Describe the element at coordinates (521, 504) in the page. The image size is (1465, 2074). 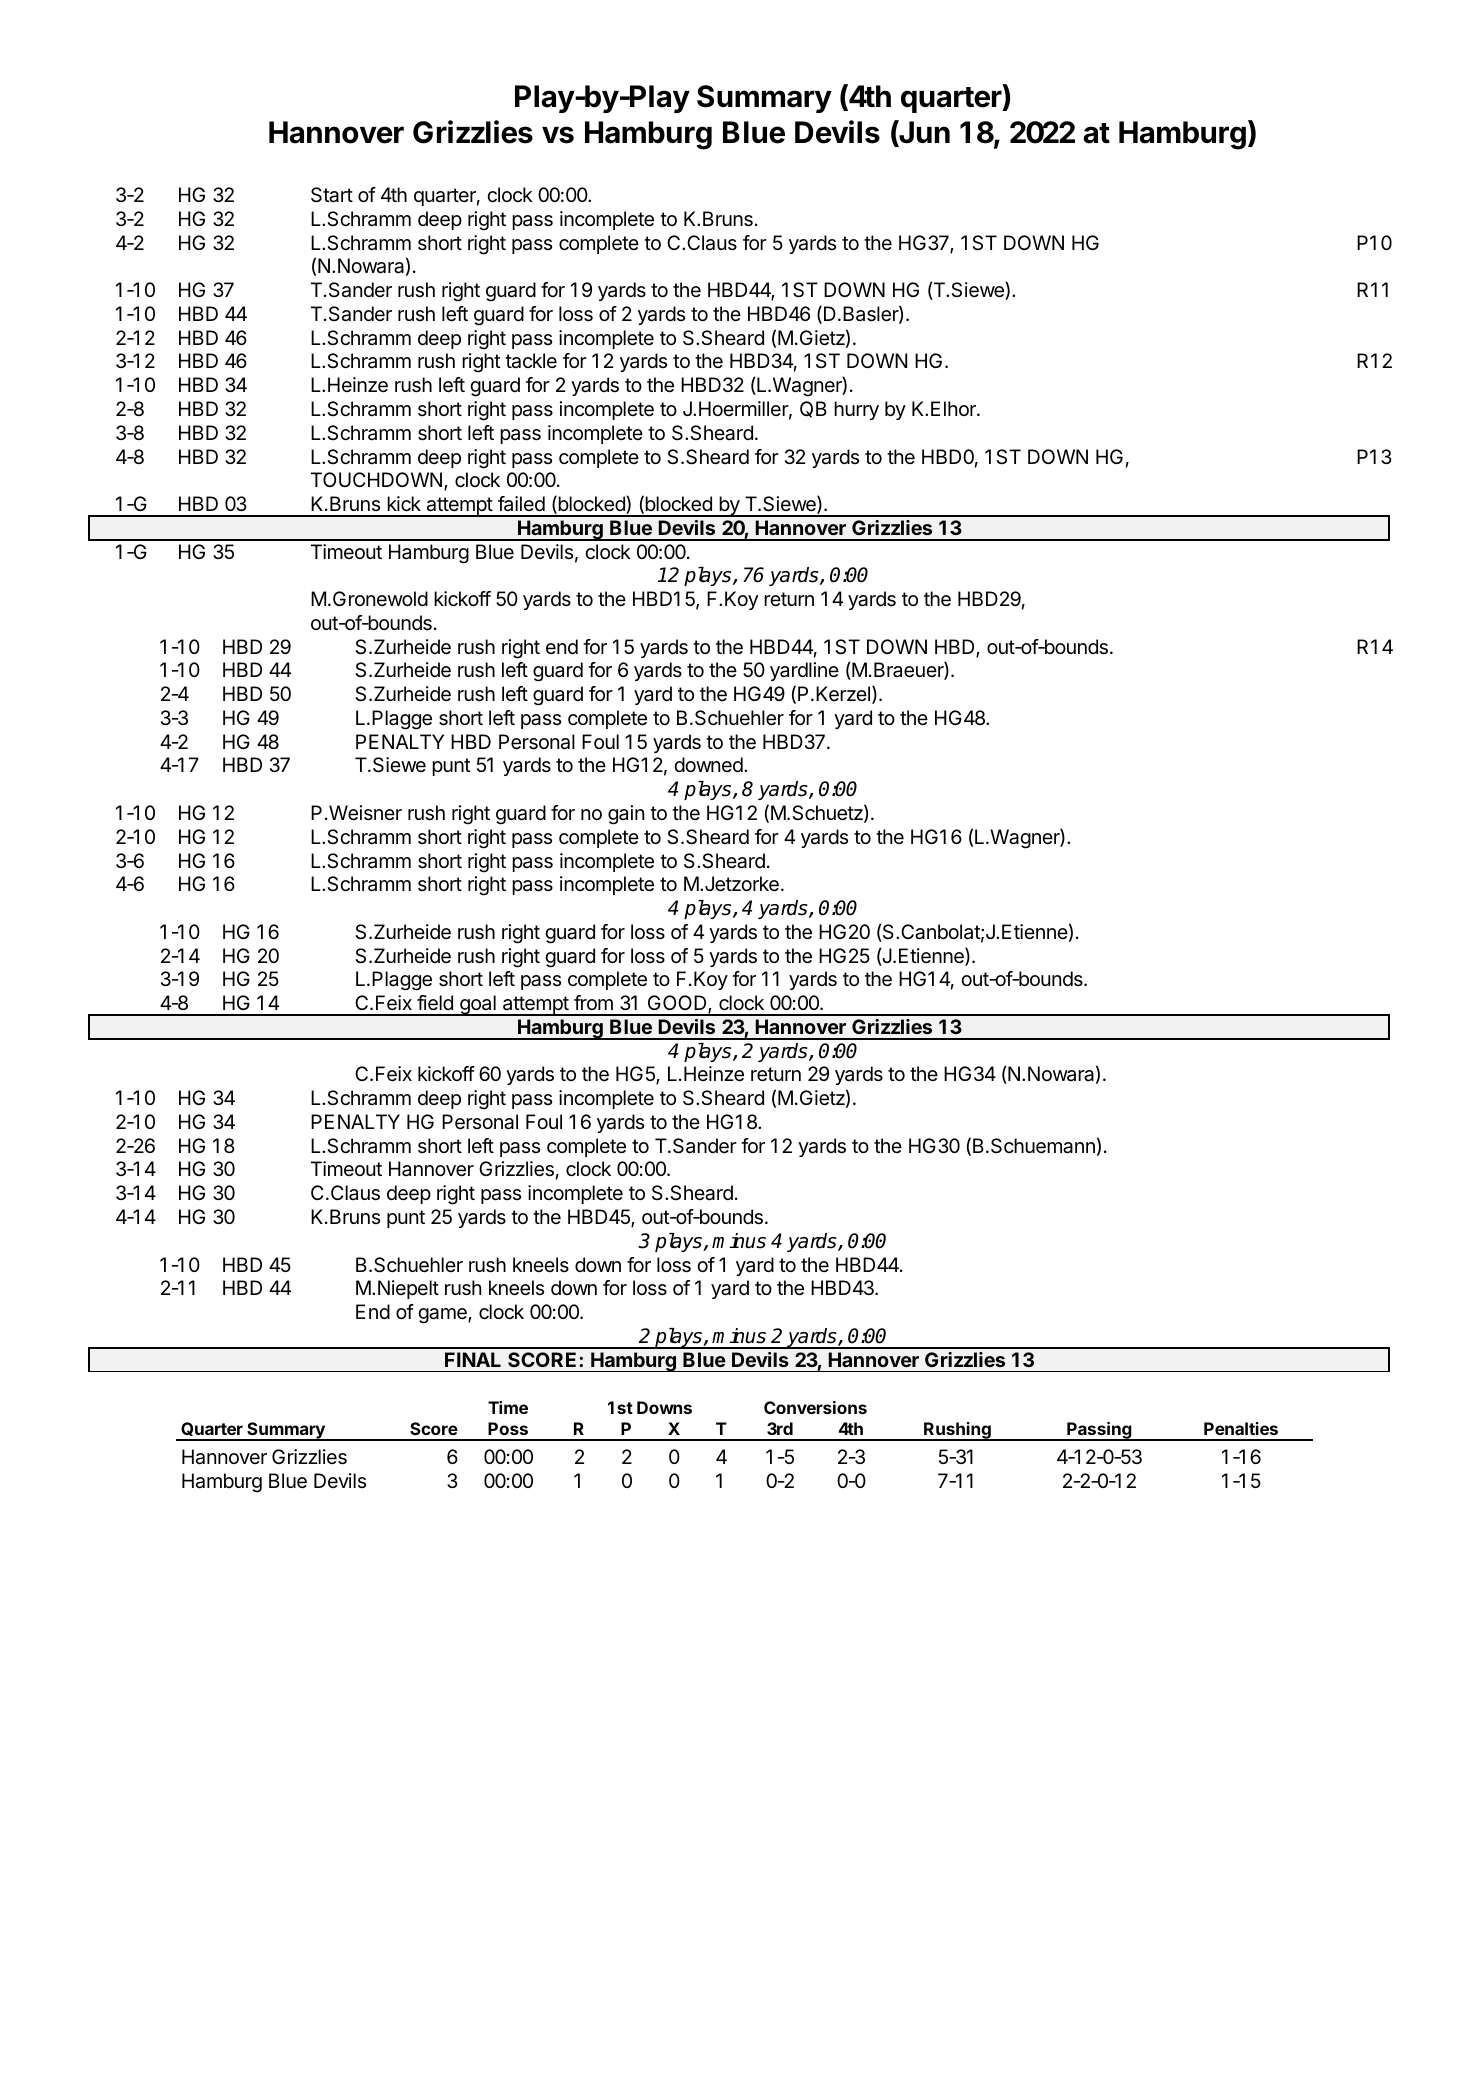
I see `failed` at that location.
